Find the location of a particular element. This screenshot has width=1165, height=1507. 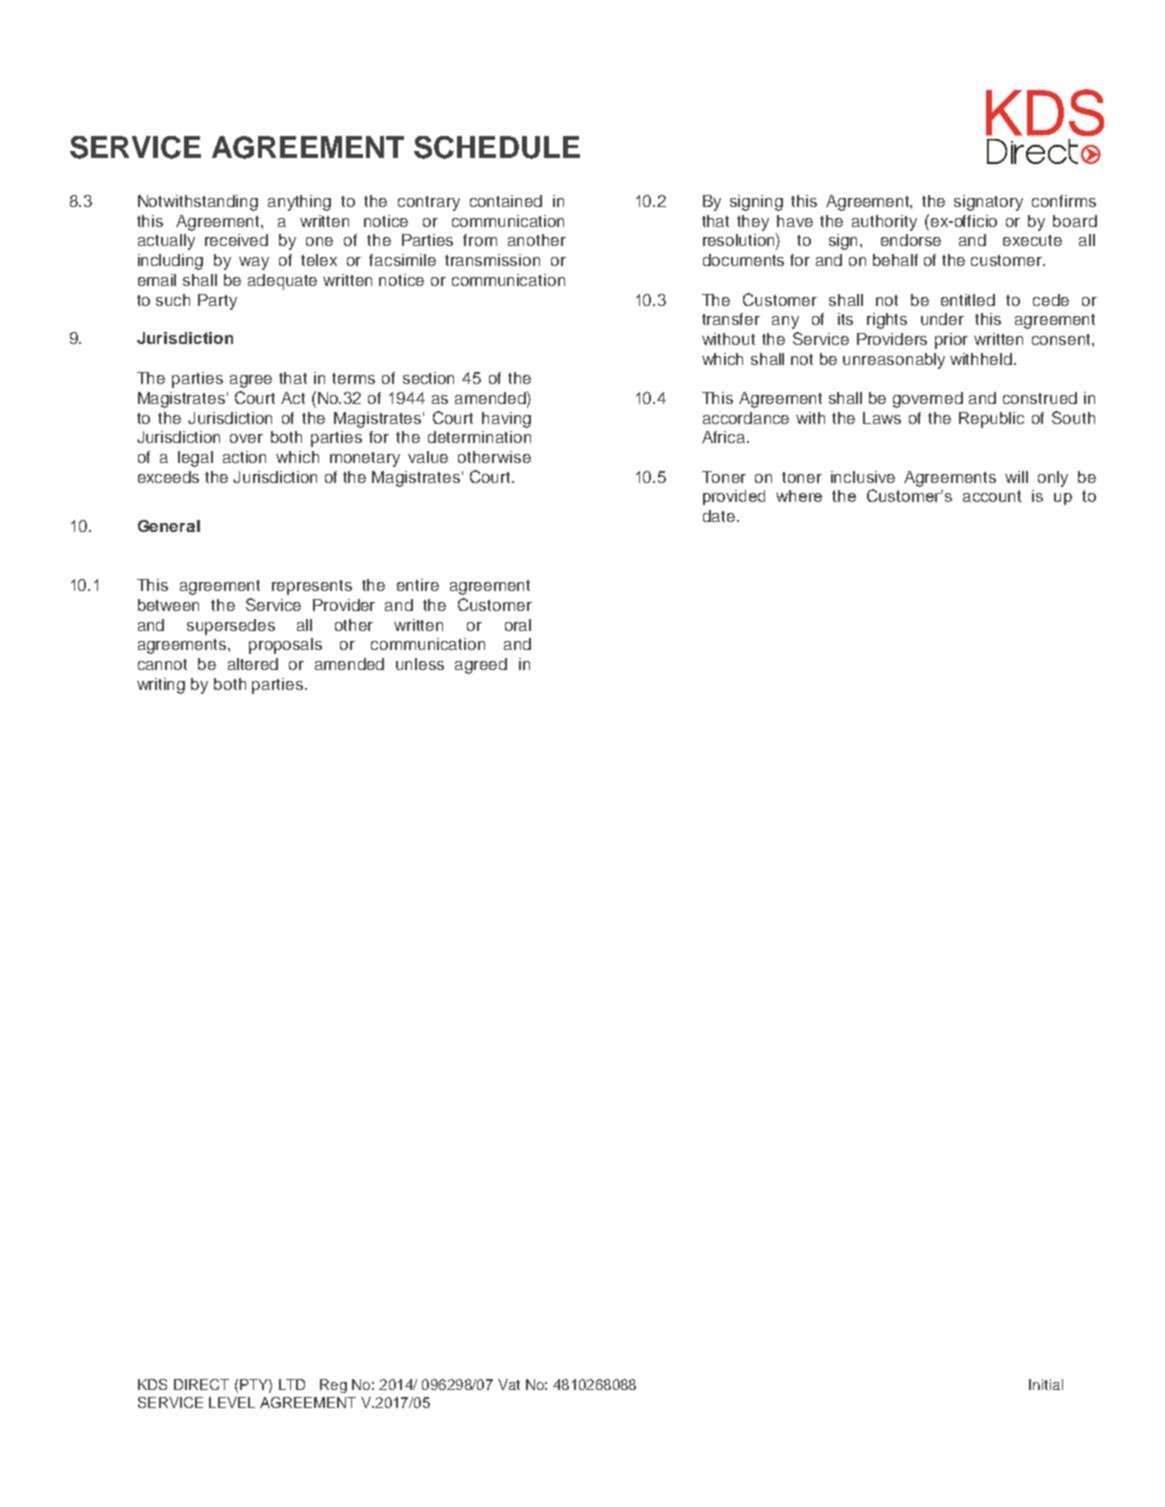

contained is located at coordinates (506, 201).
